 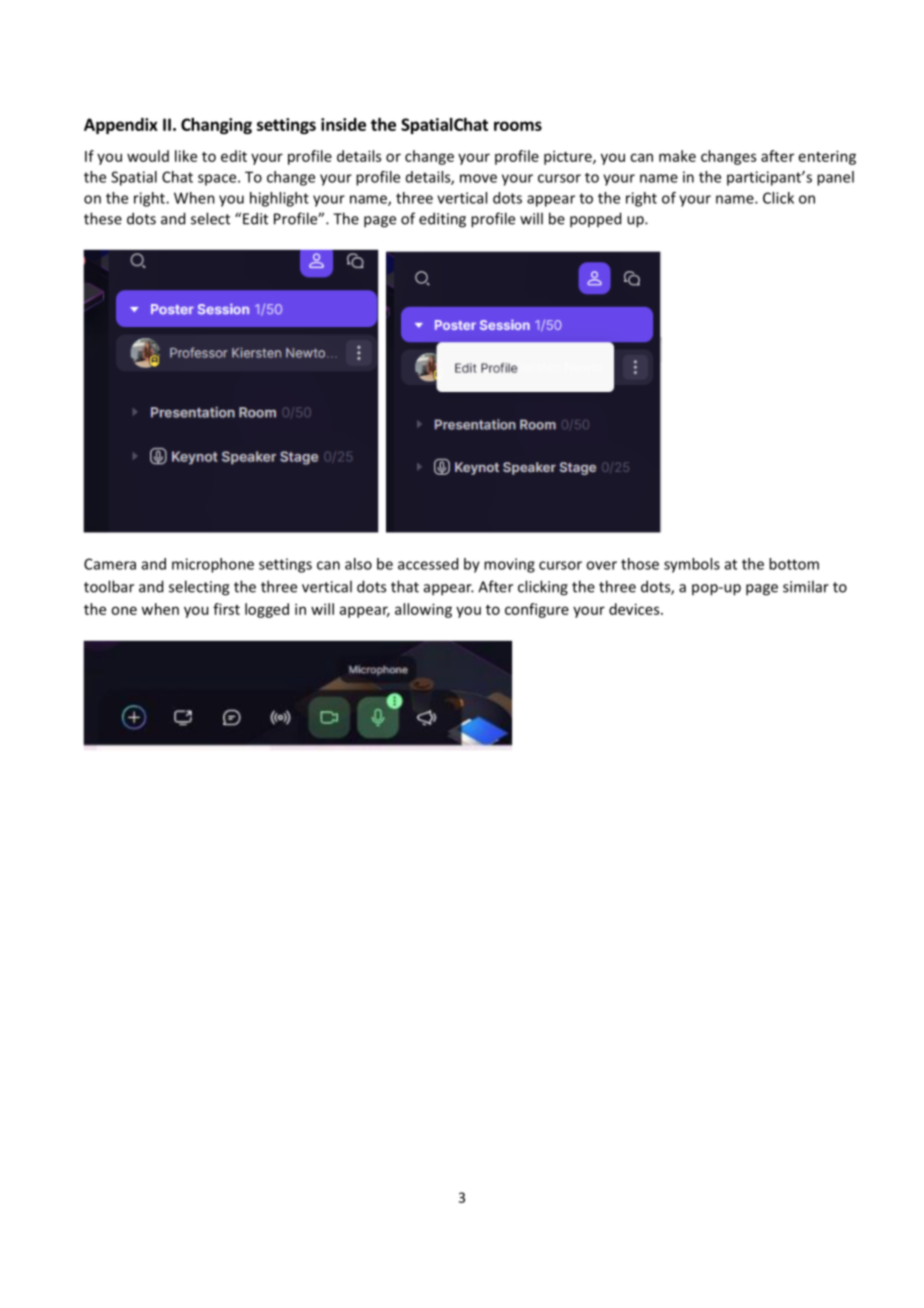 I want to click on bottom, so click(x=794, y=564).
